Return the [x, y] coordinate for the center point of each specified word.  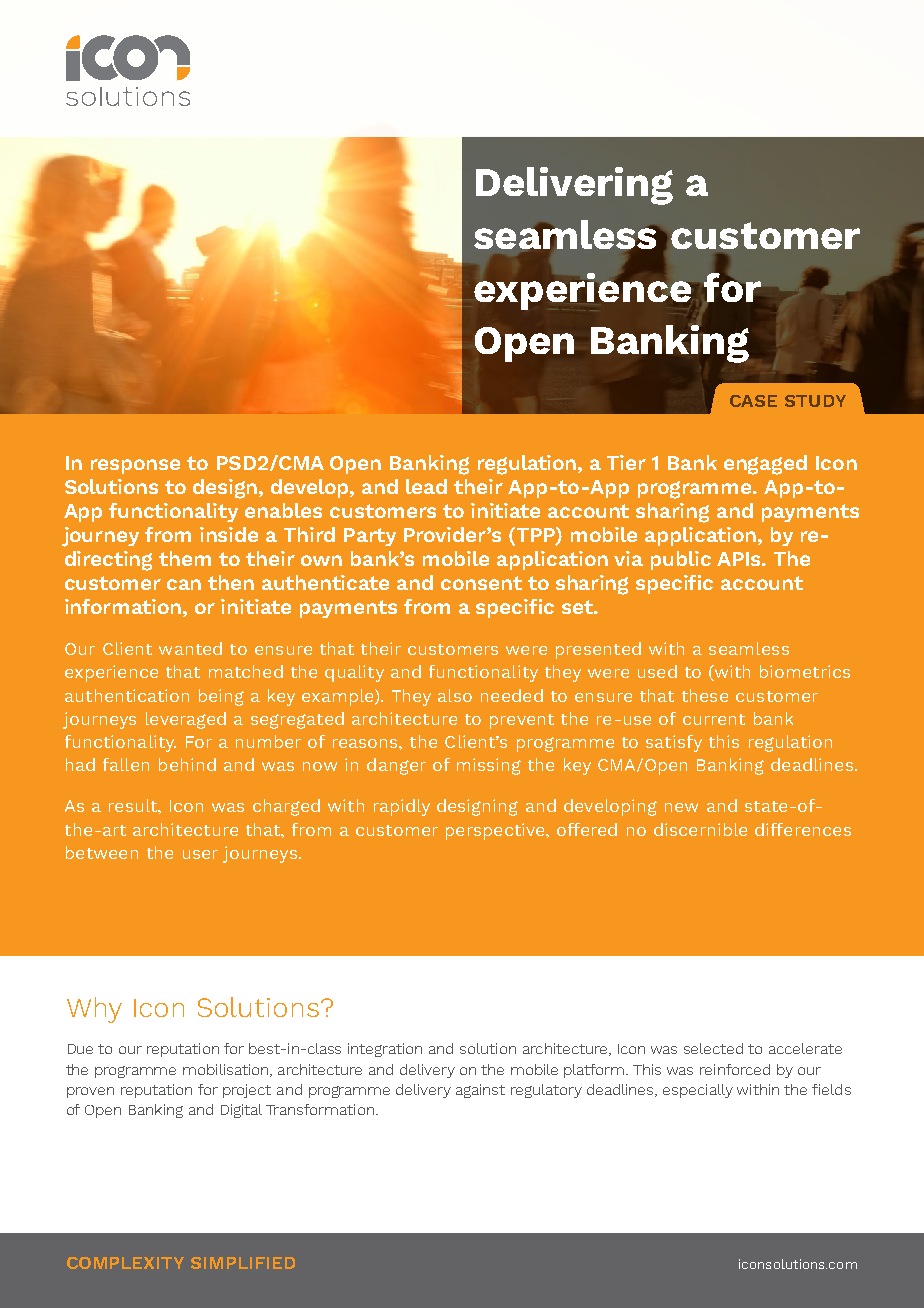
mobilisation [227, 1070]
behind [187, 764]
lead [426, 486]
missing [489, 766]
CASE [753, 401]
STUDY [815, 401]
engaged [765, 465]
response [135, 466]
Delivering [574, 186]
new [681, 807]
